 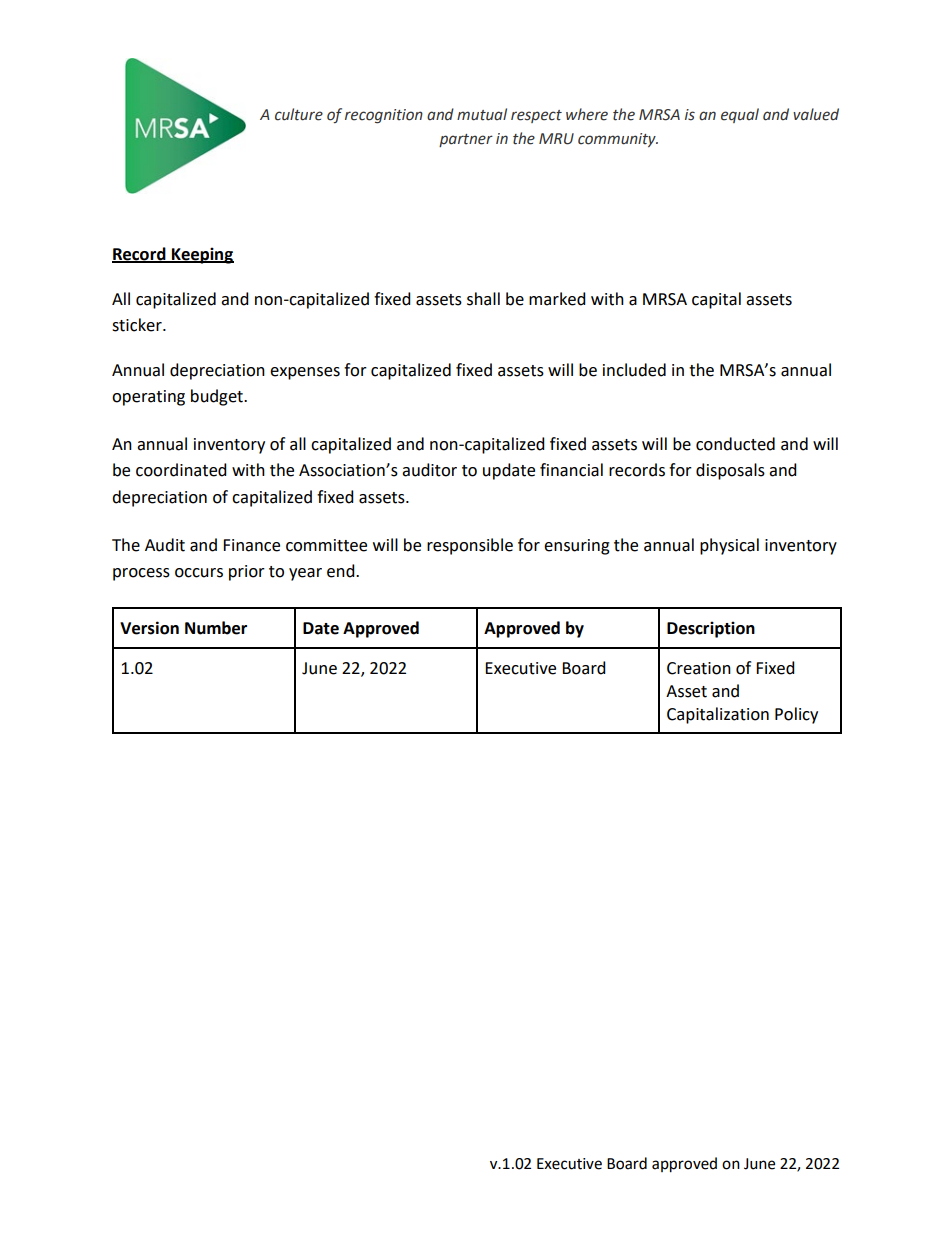 I want to click on equal, so click(x=740, y=115).
